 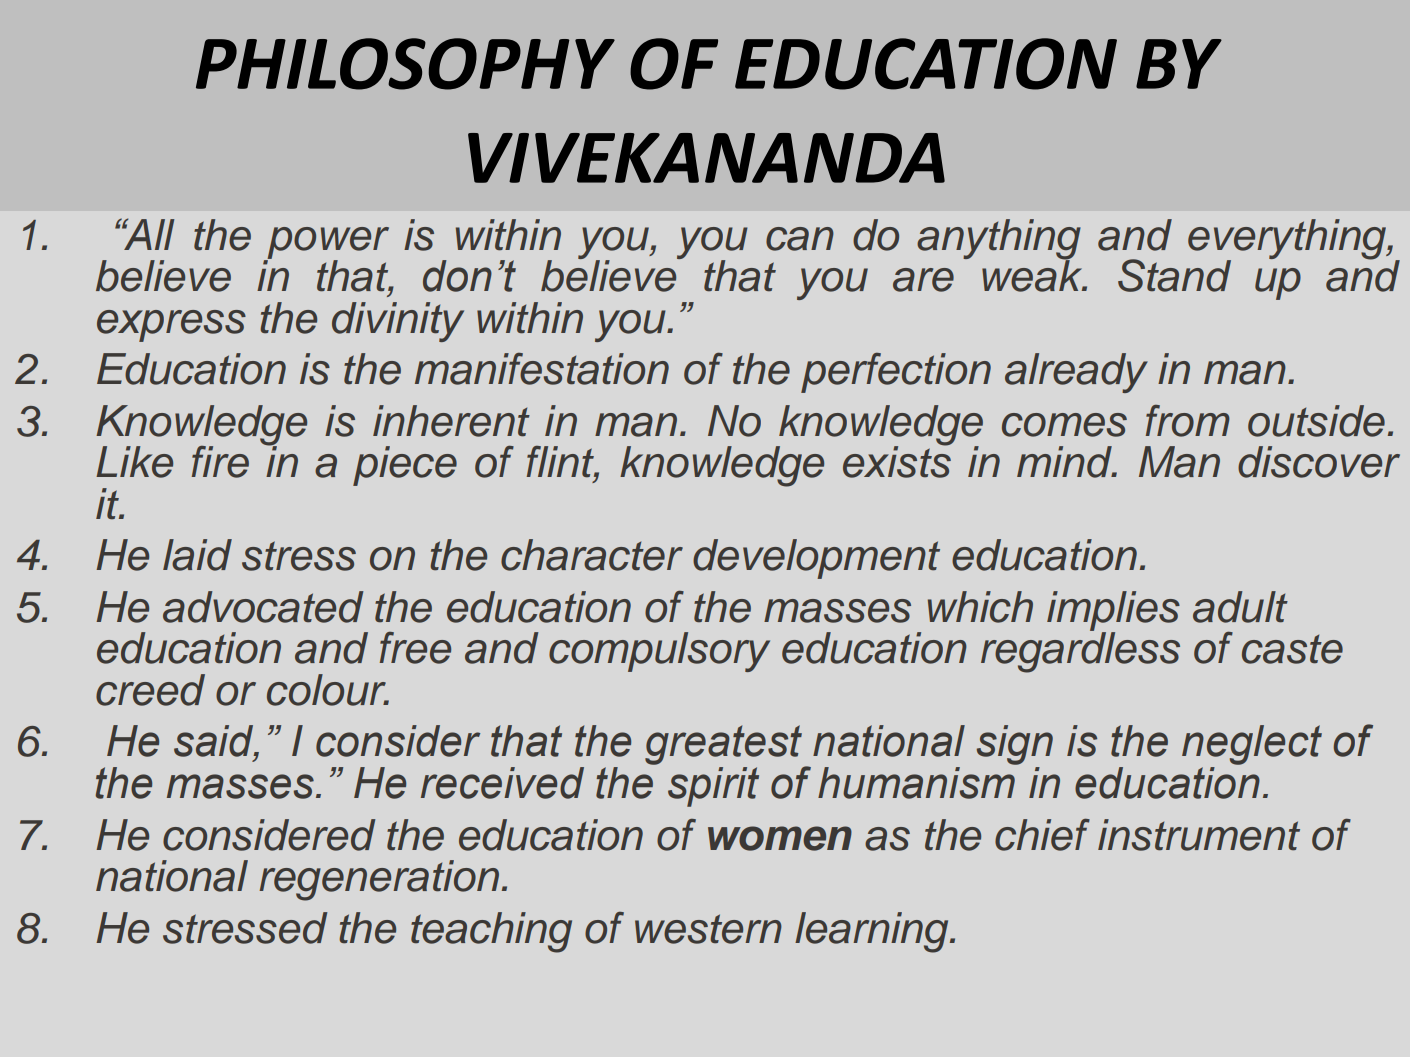 I want to click on can, so click(x=800, y=239).
